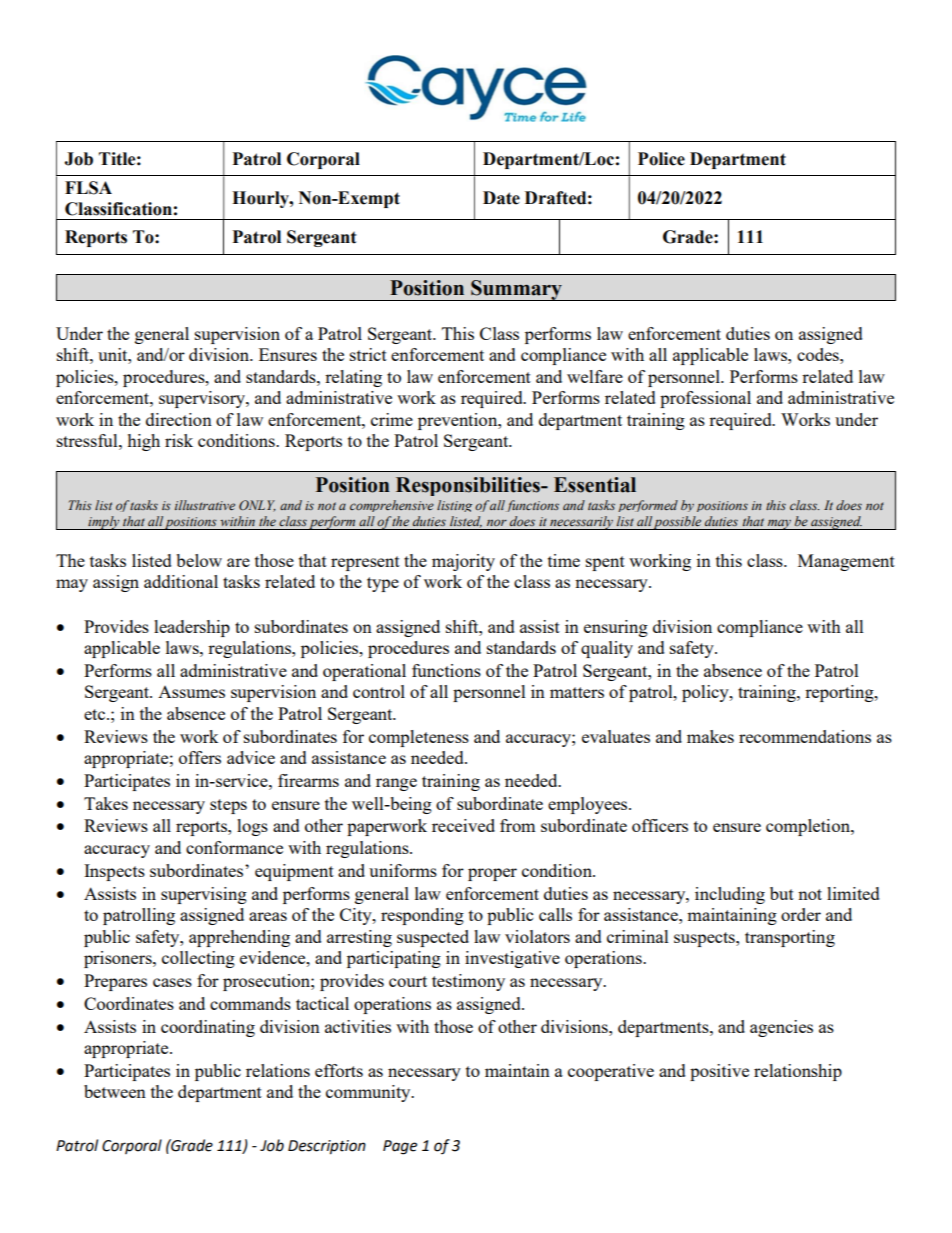 This screenshot has height=1233, width=952. What do you see at coordinates (205, 505) in the screenshot?
I see `illustrative` at bounding box center [205, 505].
